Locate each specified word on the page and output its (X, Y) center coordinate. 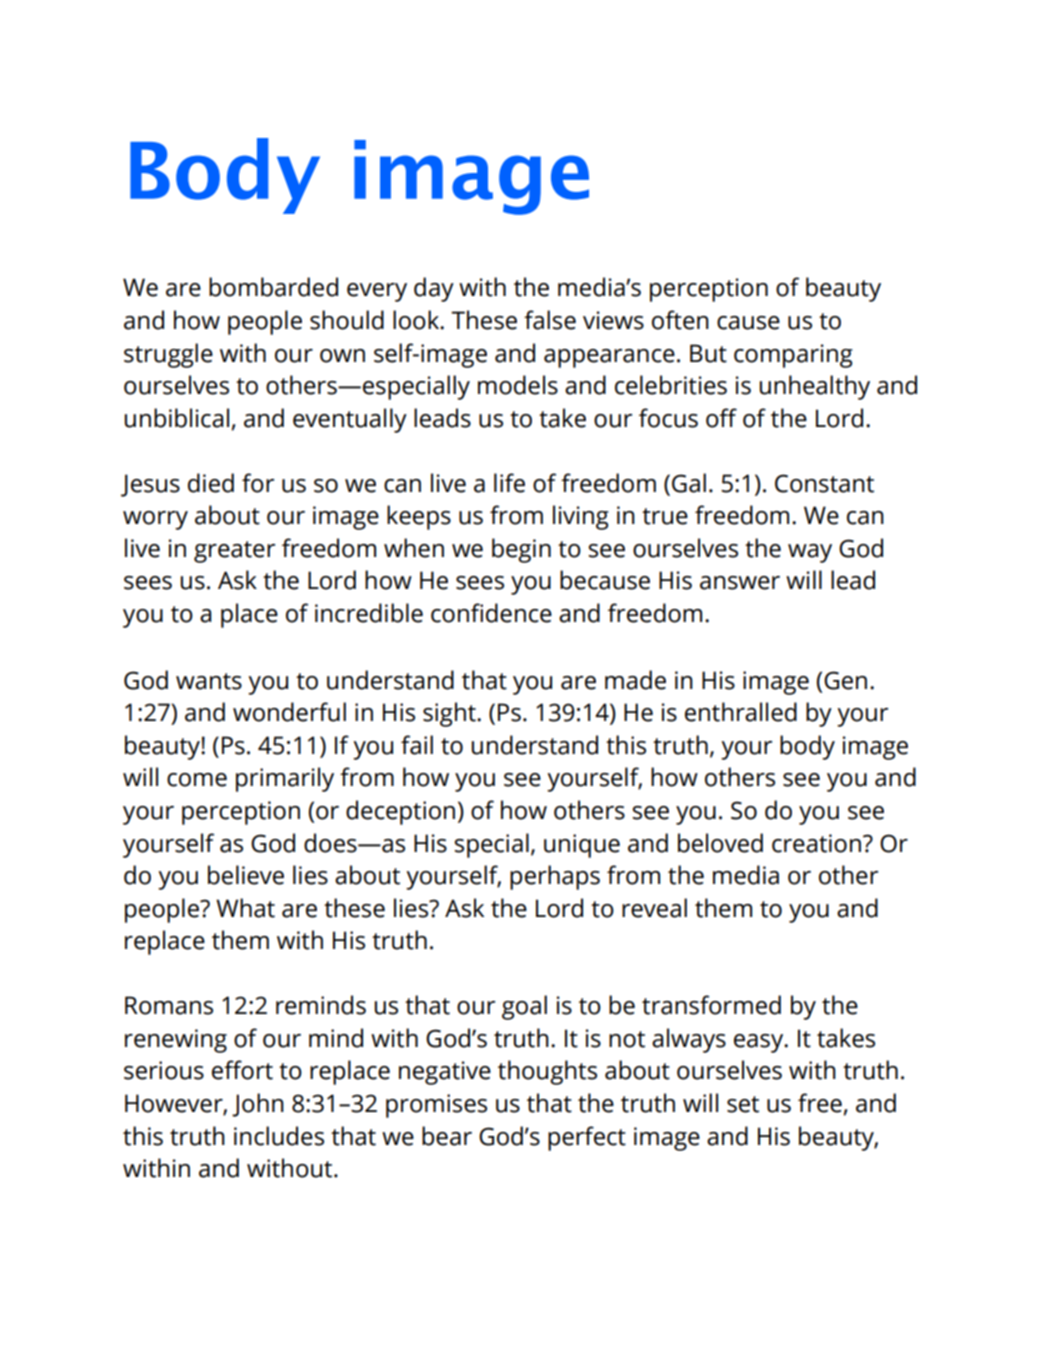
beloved (720, 843)
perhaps (555, 877)
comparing (793, 356)
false (550, 320)
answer (740, 583)
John (258, 1105)
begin (521, 550)
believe (246, 875)
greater (234, 552)
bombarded (273, 287)
